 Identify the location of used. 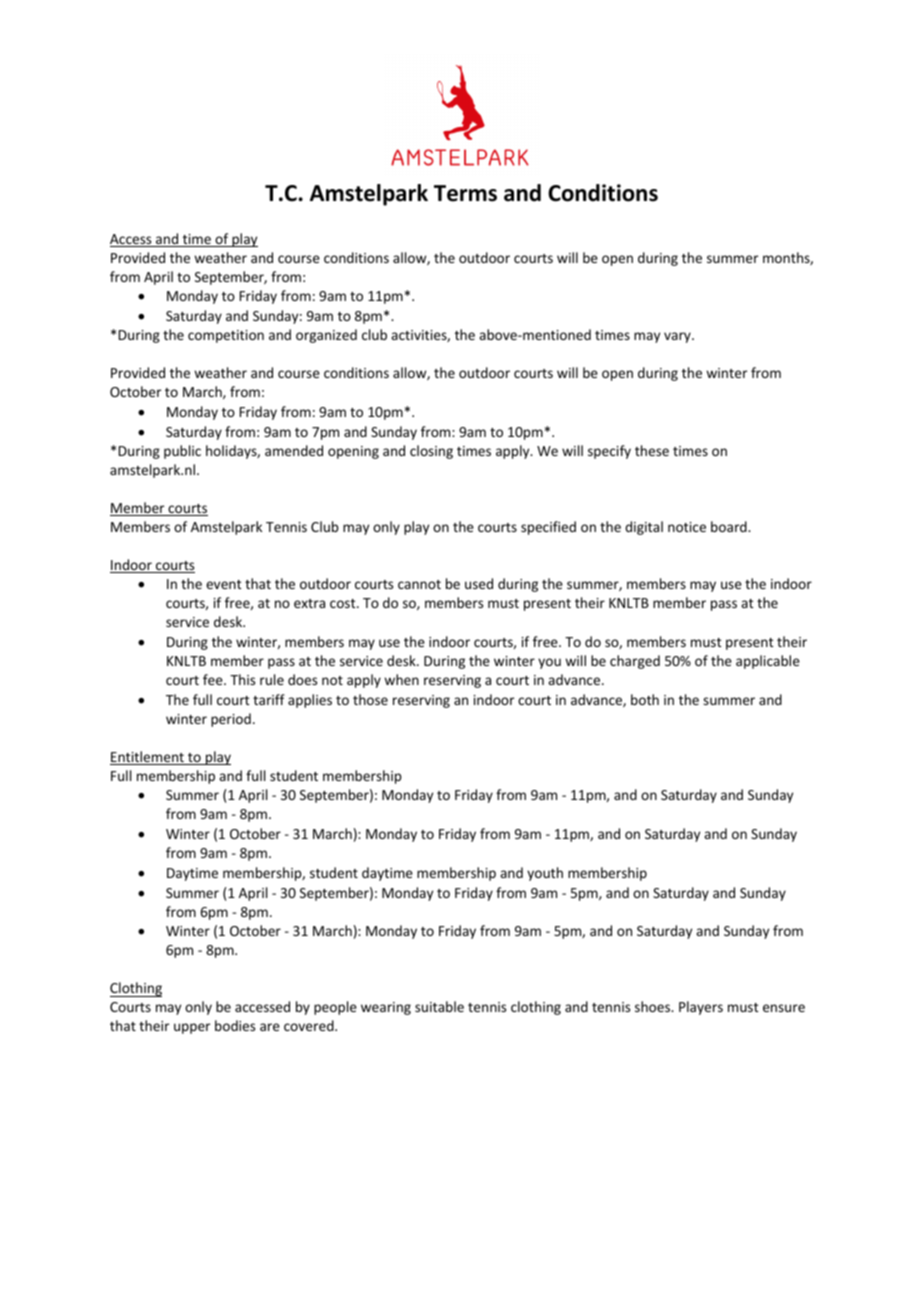
(479, 583).
